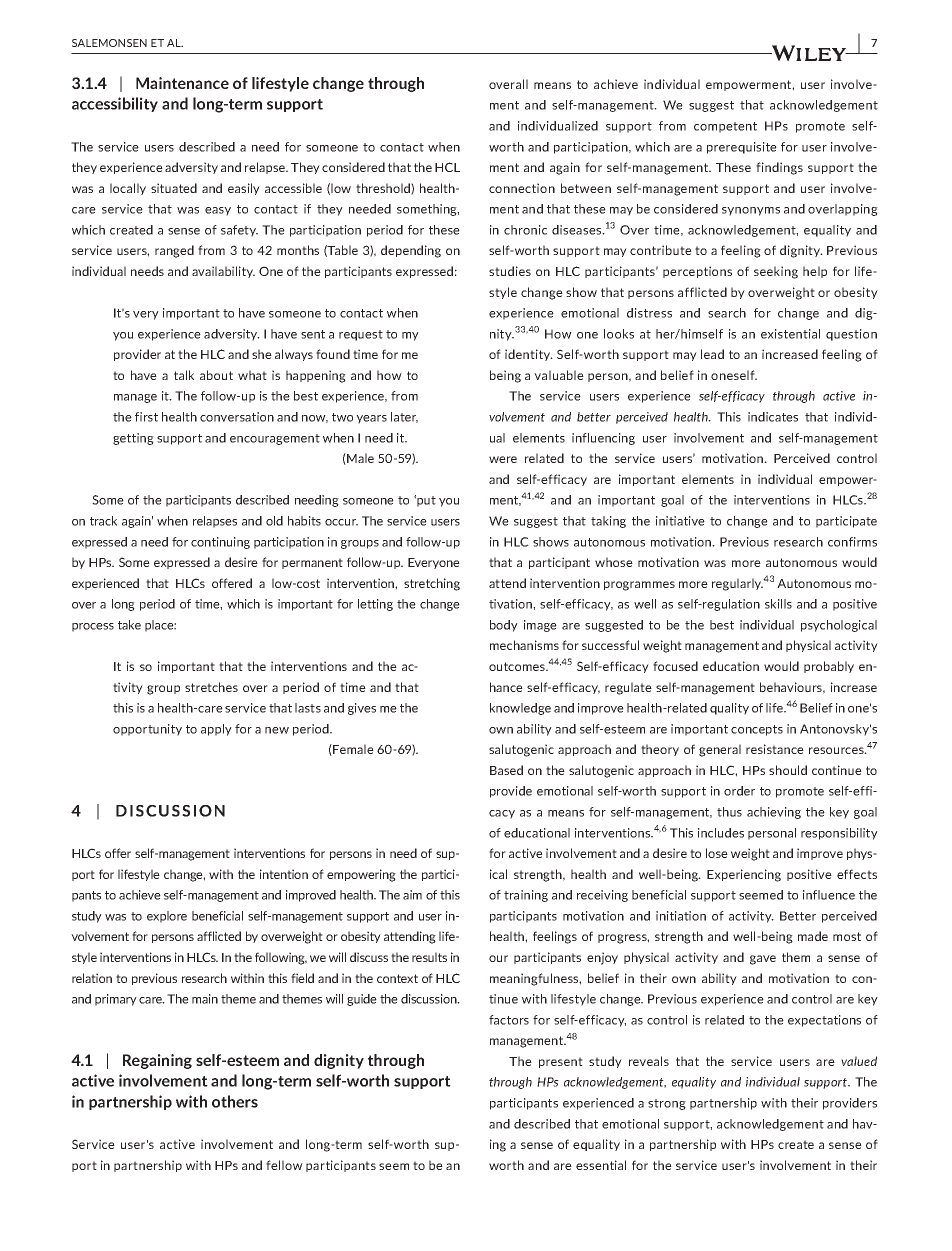 This screenshot has width=952, height=1251. I want to click on apply, so click(216, 730).
